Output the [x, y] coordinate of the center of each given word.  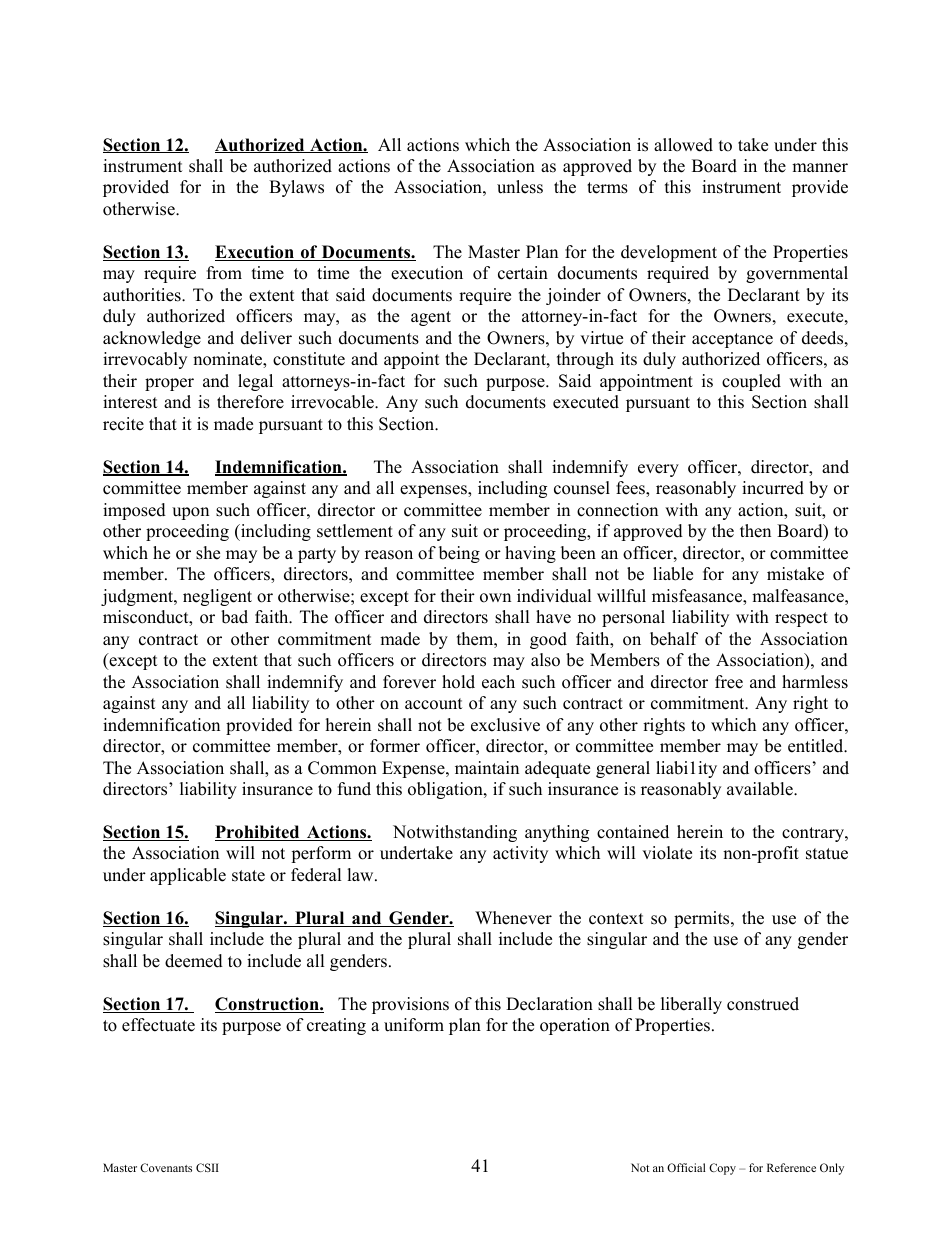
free [729, 682]
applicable [188, 876]
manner [820, 168]
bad [234, 617]
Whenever [513, 918]
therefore [250, 402]
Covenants [166, 1167]
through [585, 360]
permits [703, 919]
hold [458, 682]
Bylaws [296, 188]
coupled [751, 382]
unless [520, 187]
